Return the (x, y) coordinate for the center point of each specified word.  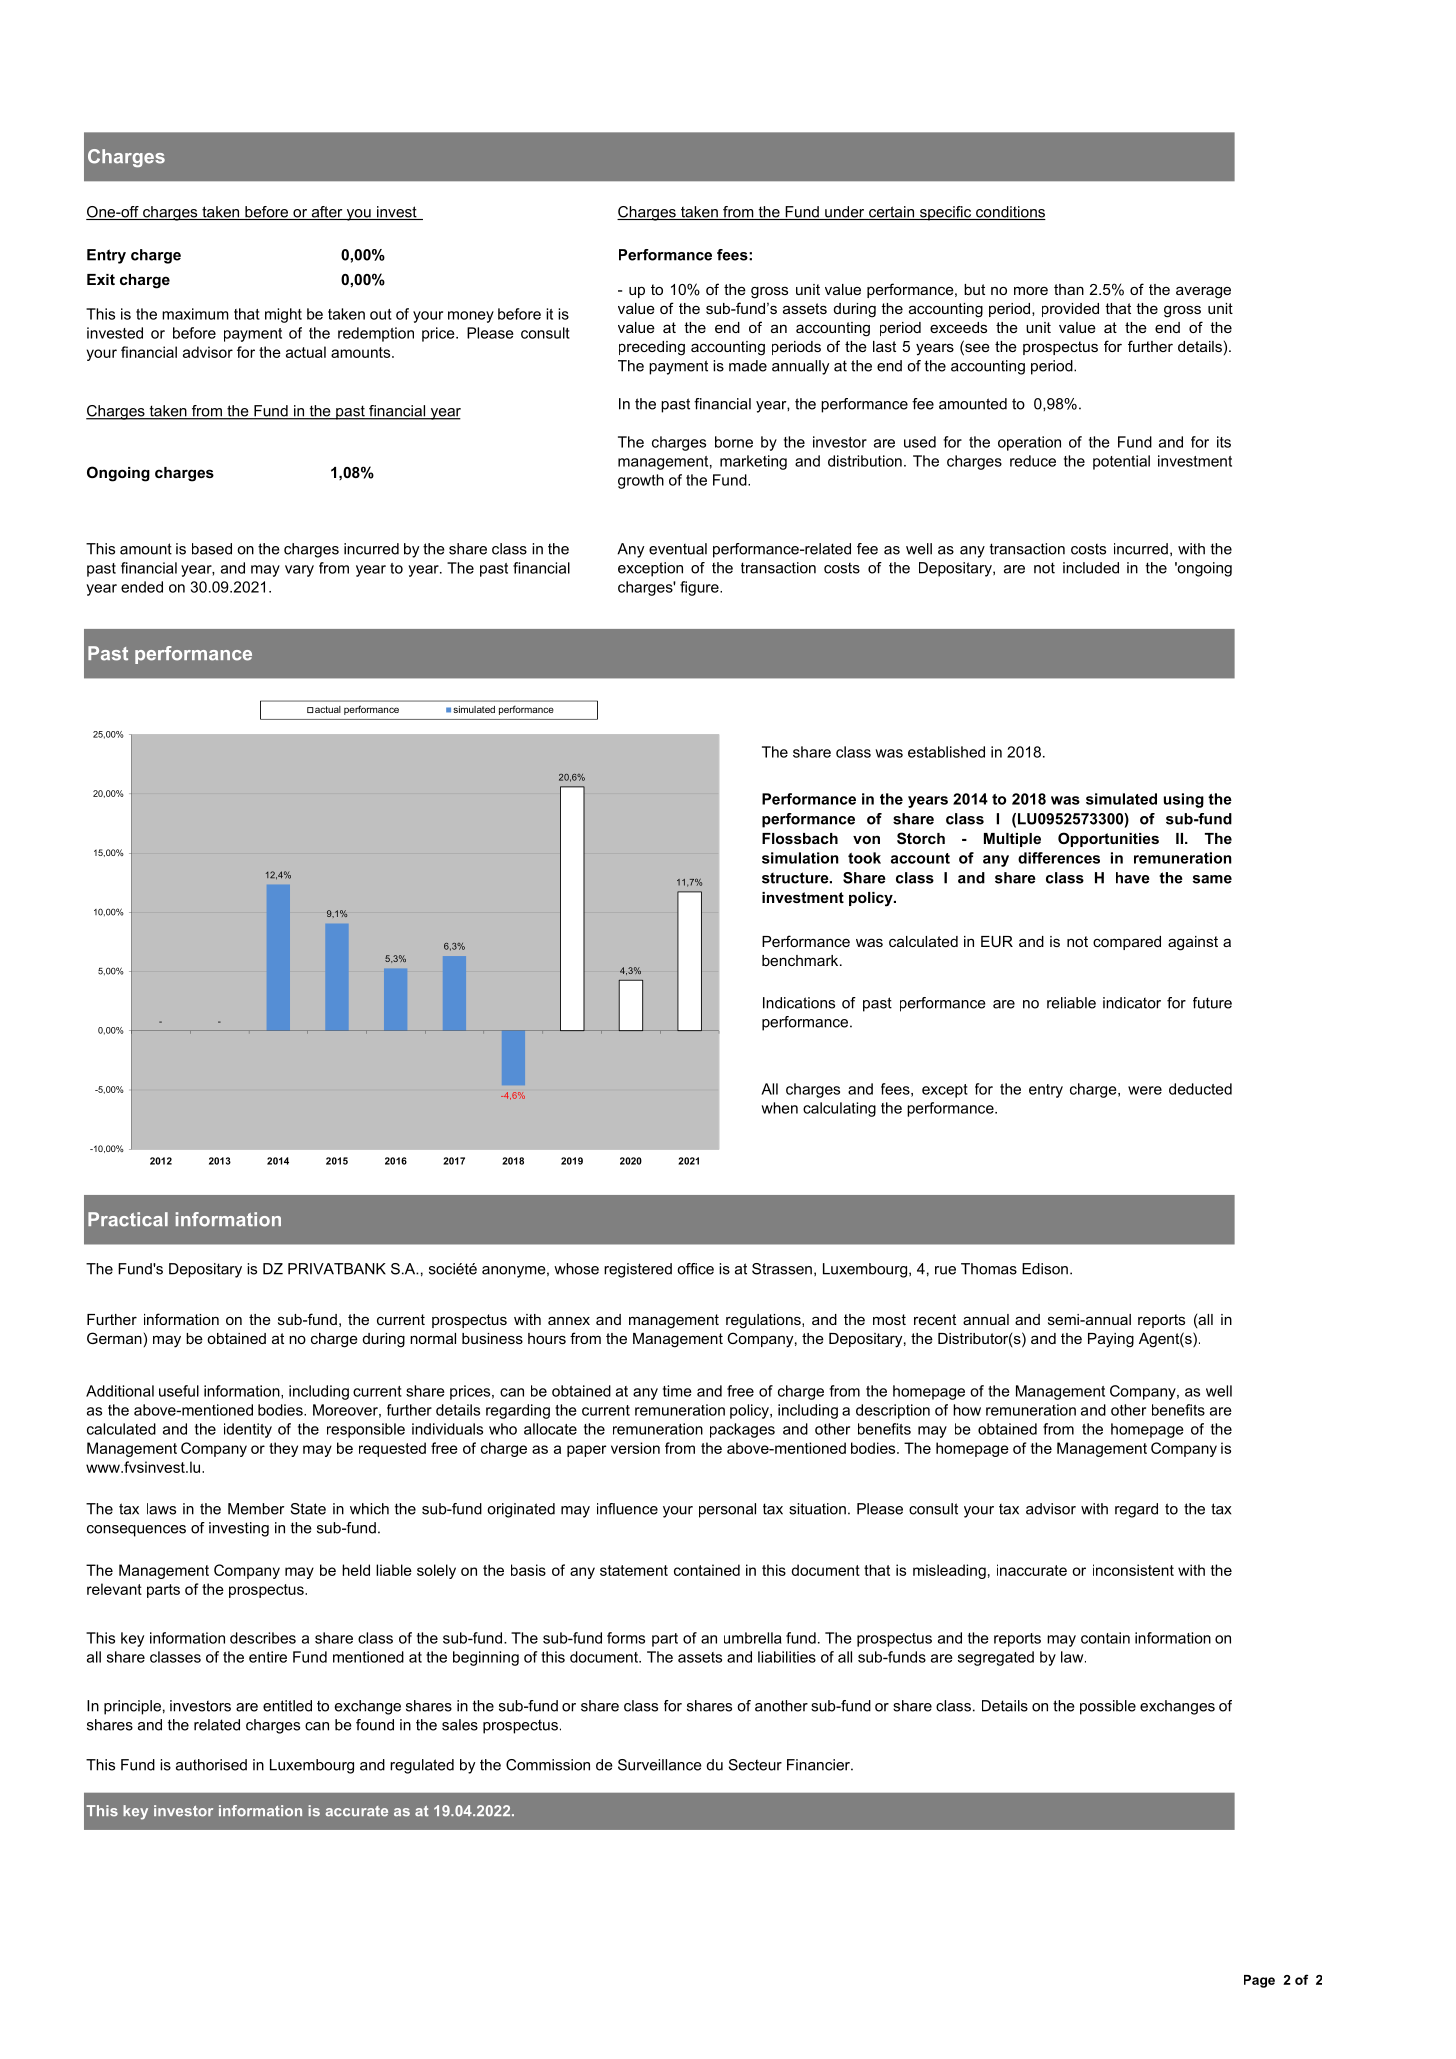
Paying (1111, 1340)
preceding (652, 348)
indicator (1132, 1003)
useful (179, 1391)
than (1069, 289)
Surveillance (660, 1765)
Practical (128, 1219)
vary (299, 571)
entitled (287, 1706)
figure (700, 588)
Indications (799, 1003)
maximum (195, 314)
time (677, 1391)
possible (1108, 1707)
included (1091, 568)
